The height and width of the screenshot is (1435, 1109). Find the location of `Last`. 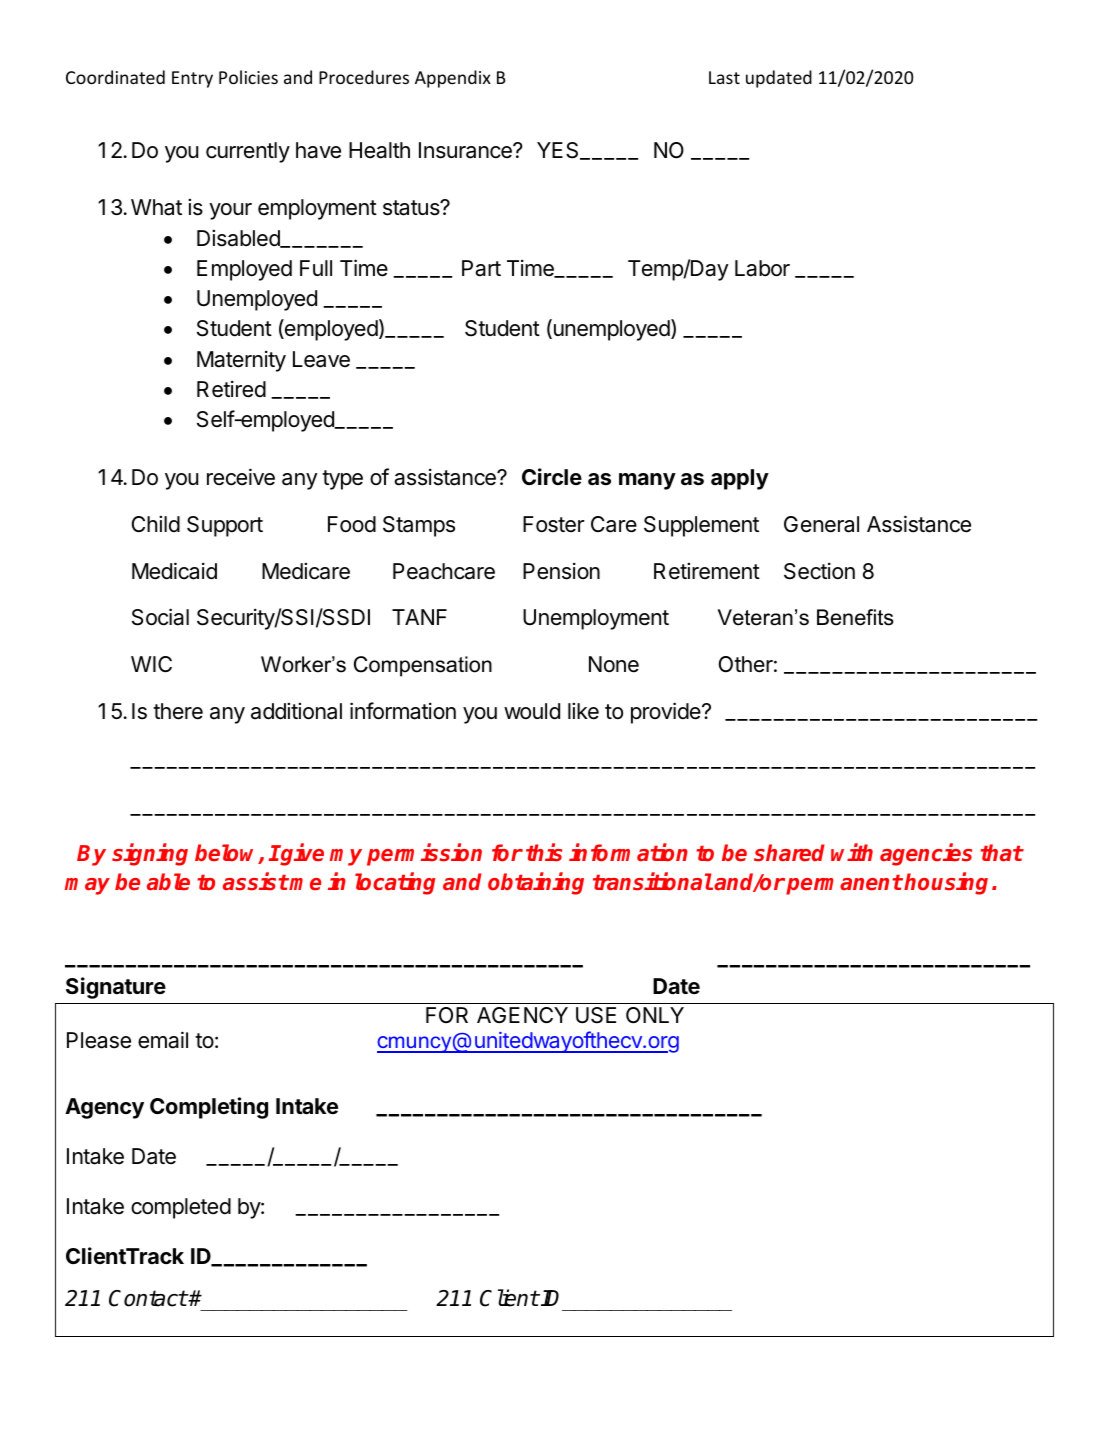

Last is located at coordinates (724, 77).
